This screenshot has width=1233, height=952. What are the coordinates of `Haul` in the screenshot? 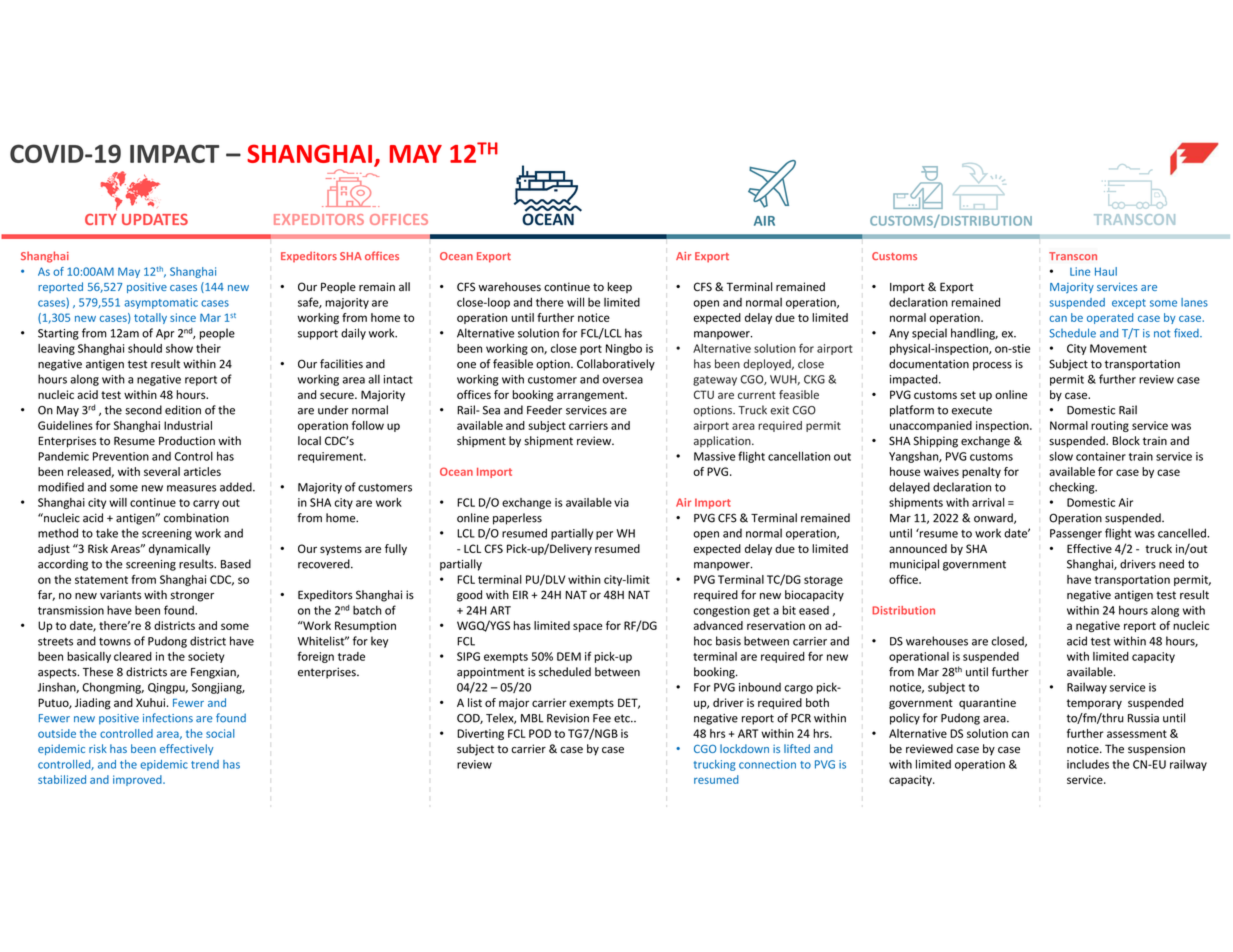 It's located at (1106, 271).
